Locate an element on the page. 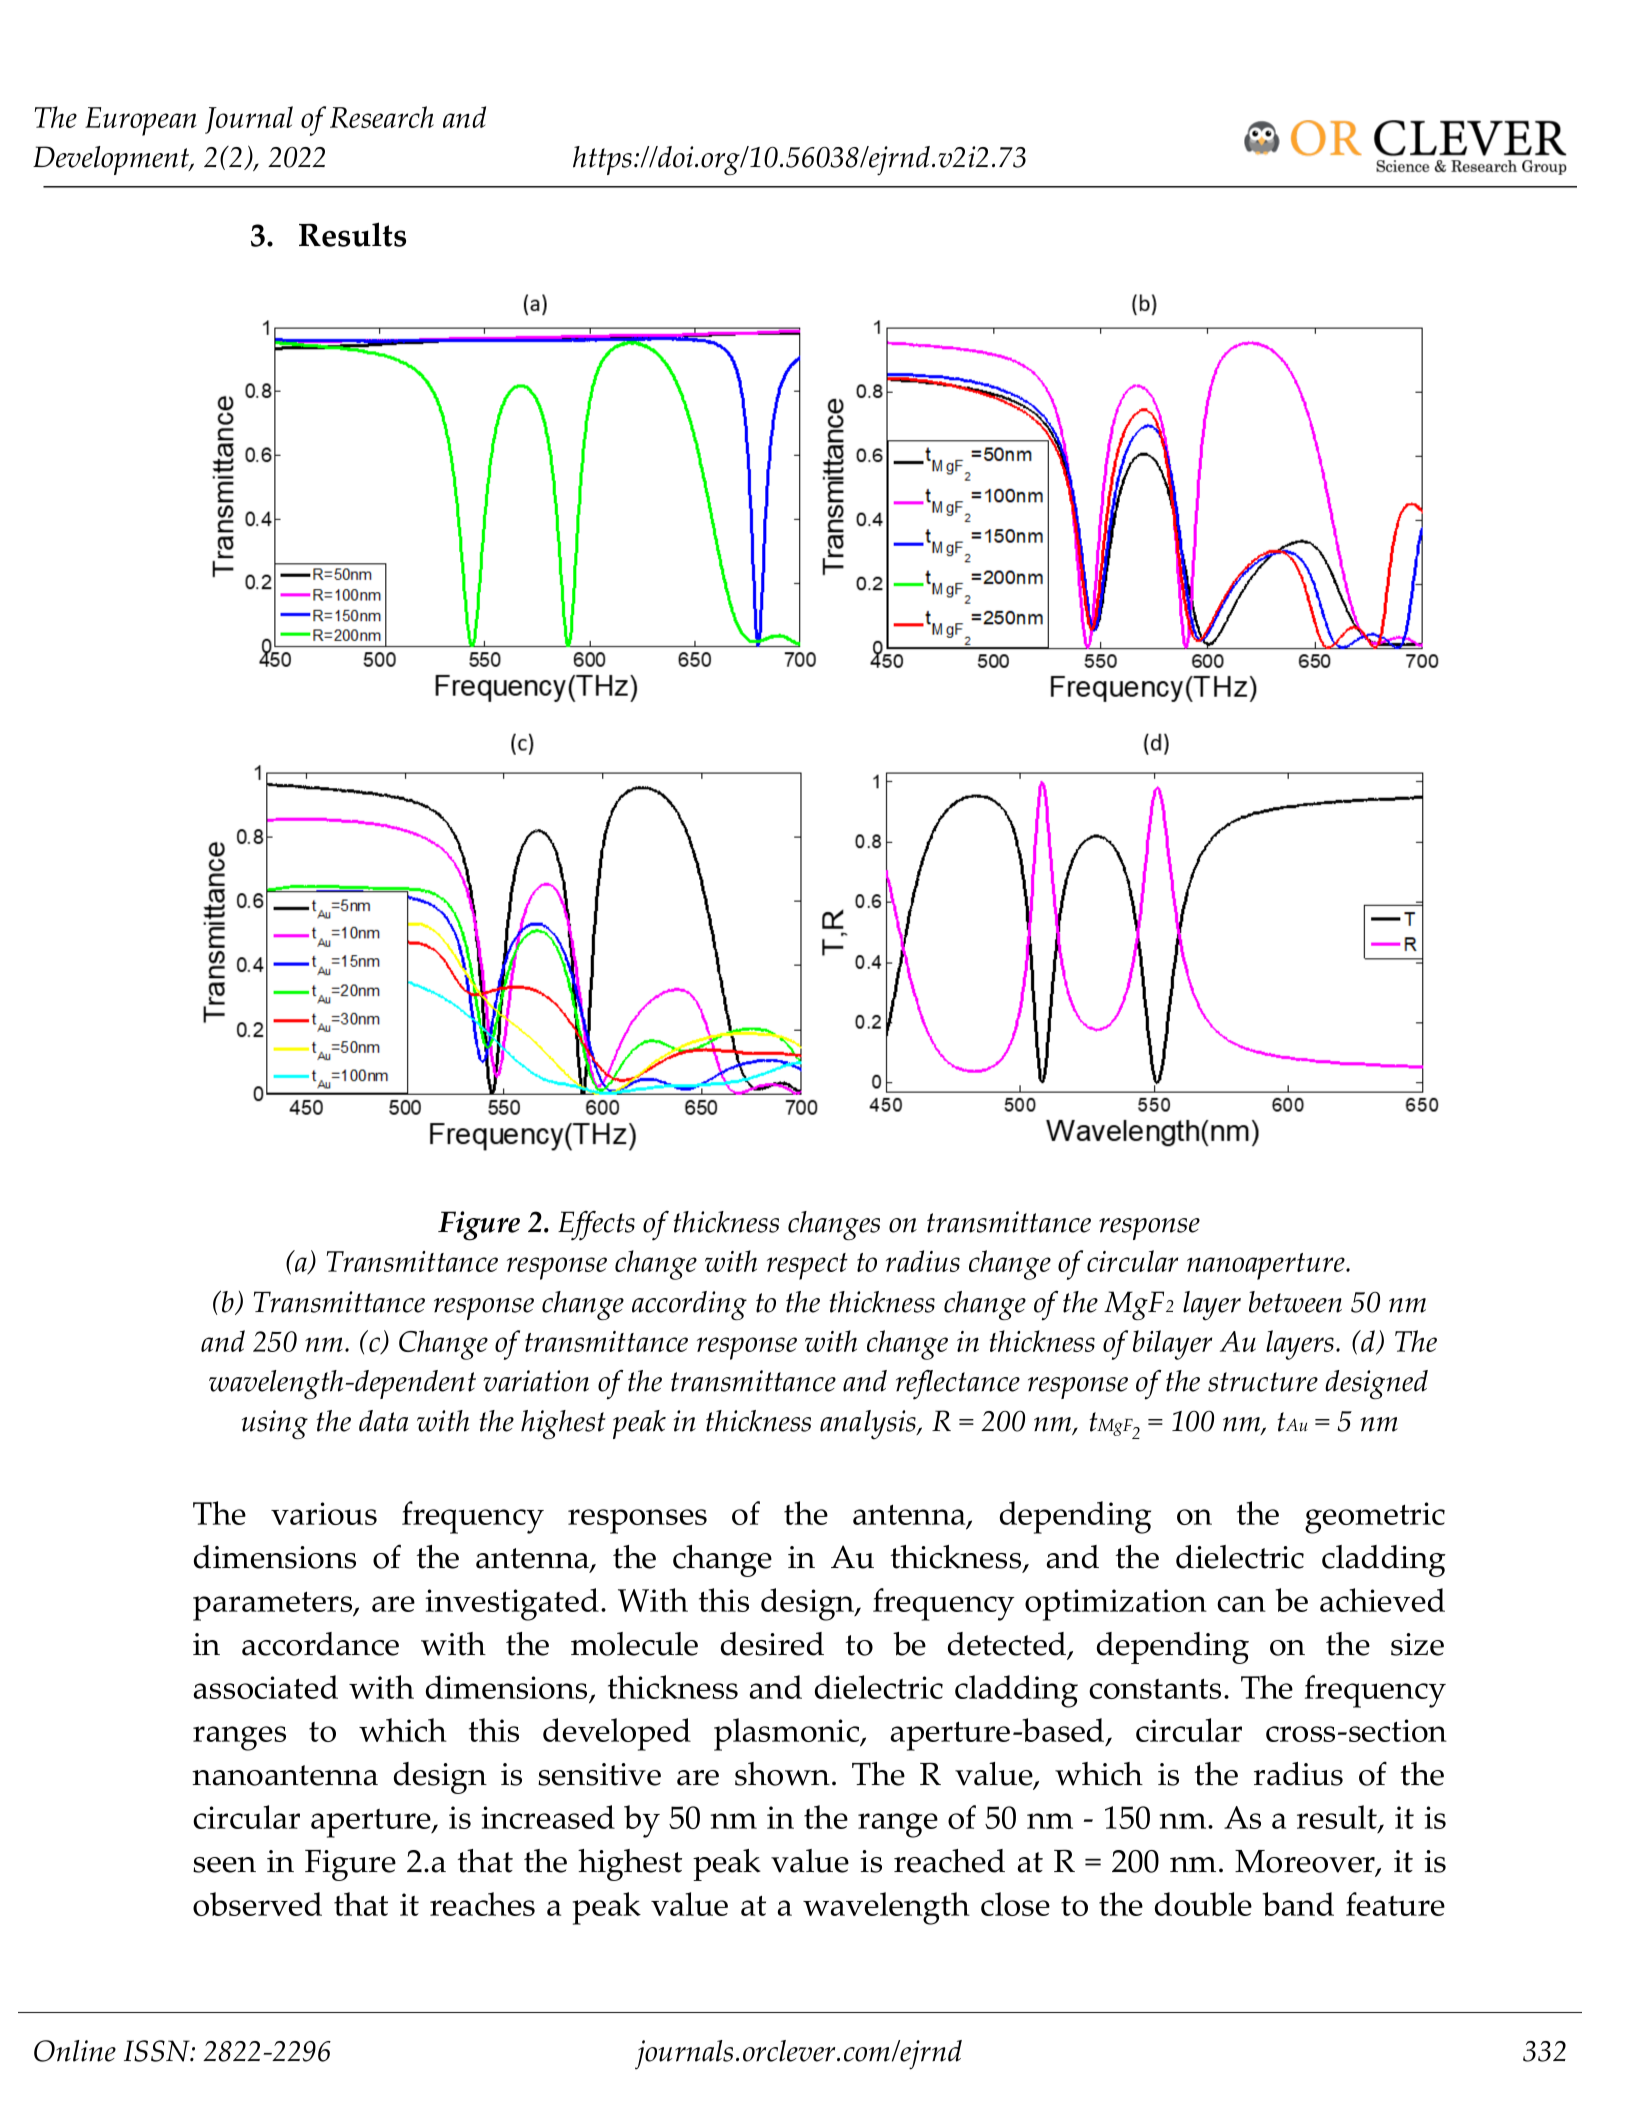  structure is located at coordinates (1263, 1382).
